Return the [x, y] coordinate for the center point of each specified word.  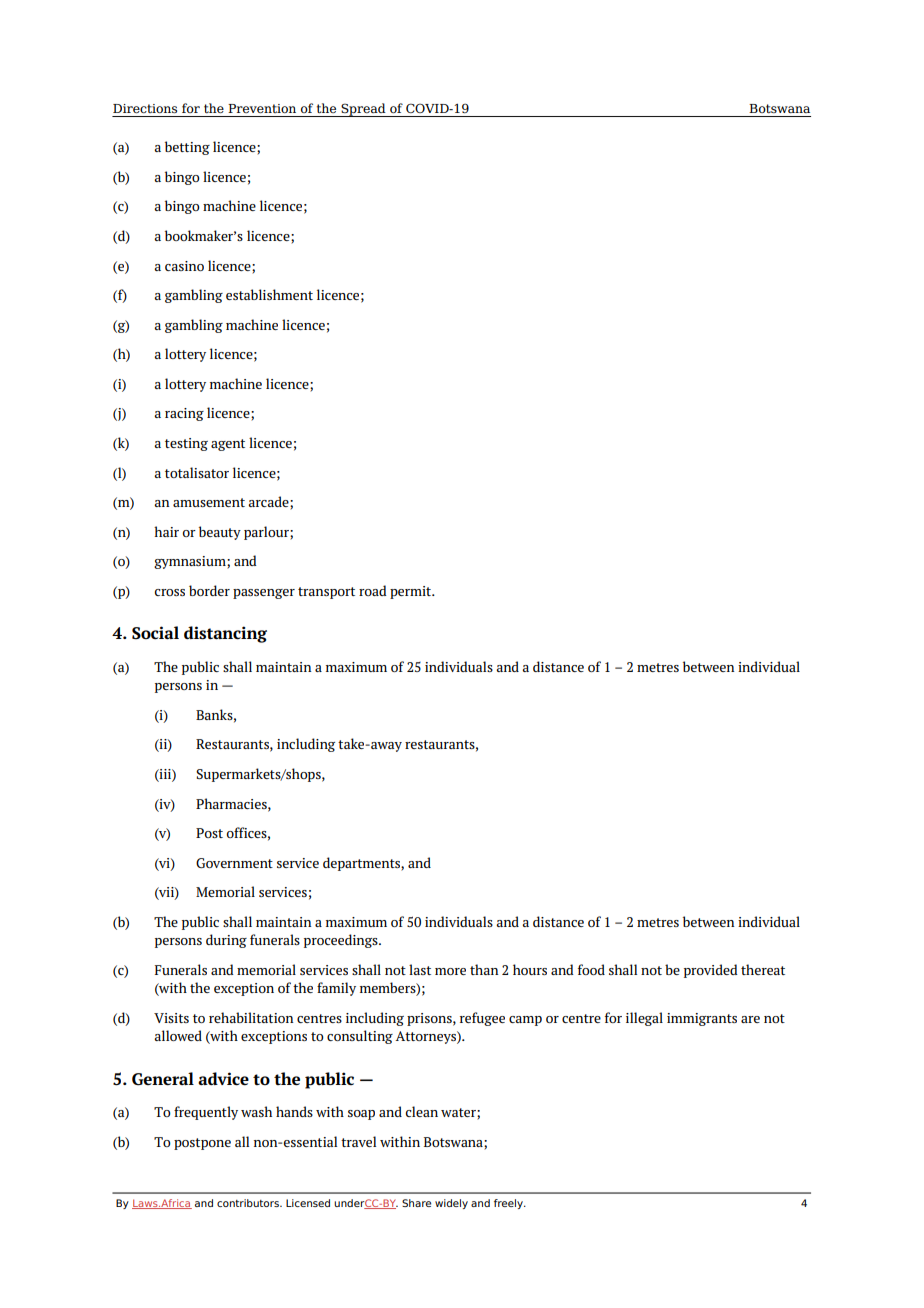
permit [412, 592]
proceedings [342, 941]
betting [187, 148]
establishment [269, 294]
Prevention [262, 108]
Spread [363, 110]
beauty [220, 533]
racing [184, 414]
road [373, 590]
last [420, 969]
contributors [249, 1203]
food [591, 969]
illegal [644, 1019]
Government [234, 863]
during [226, 941]
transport [326, 593]
